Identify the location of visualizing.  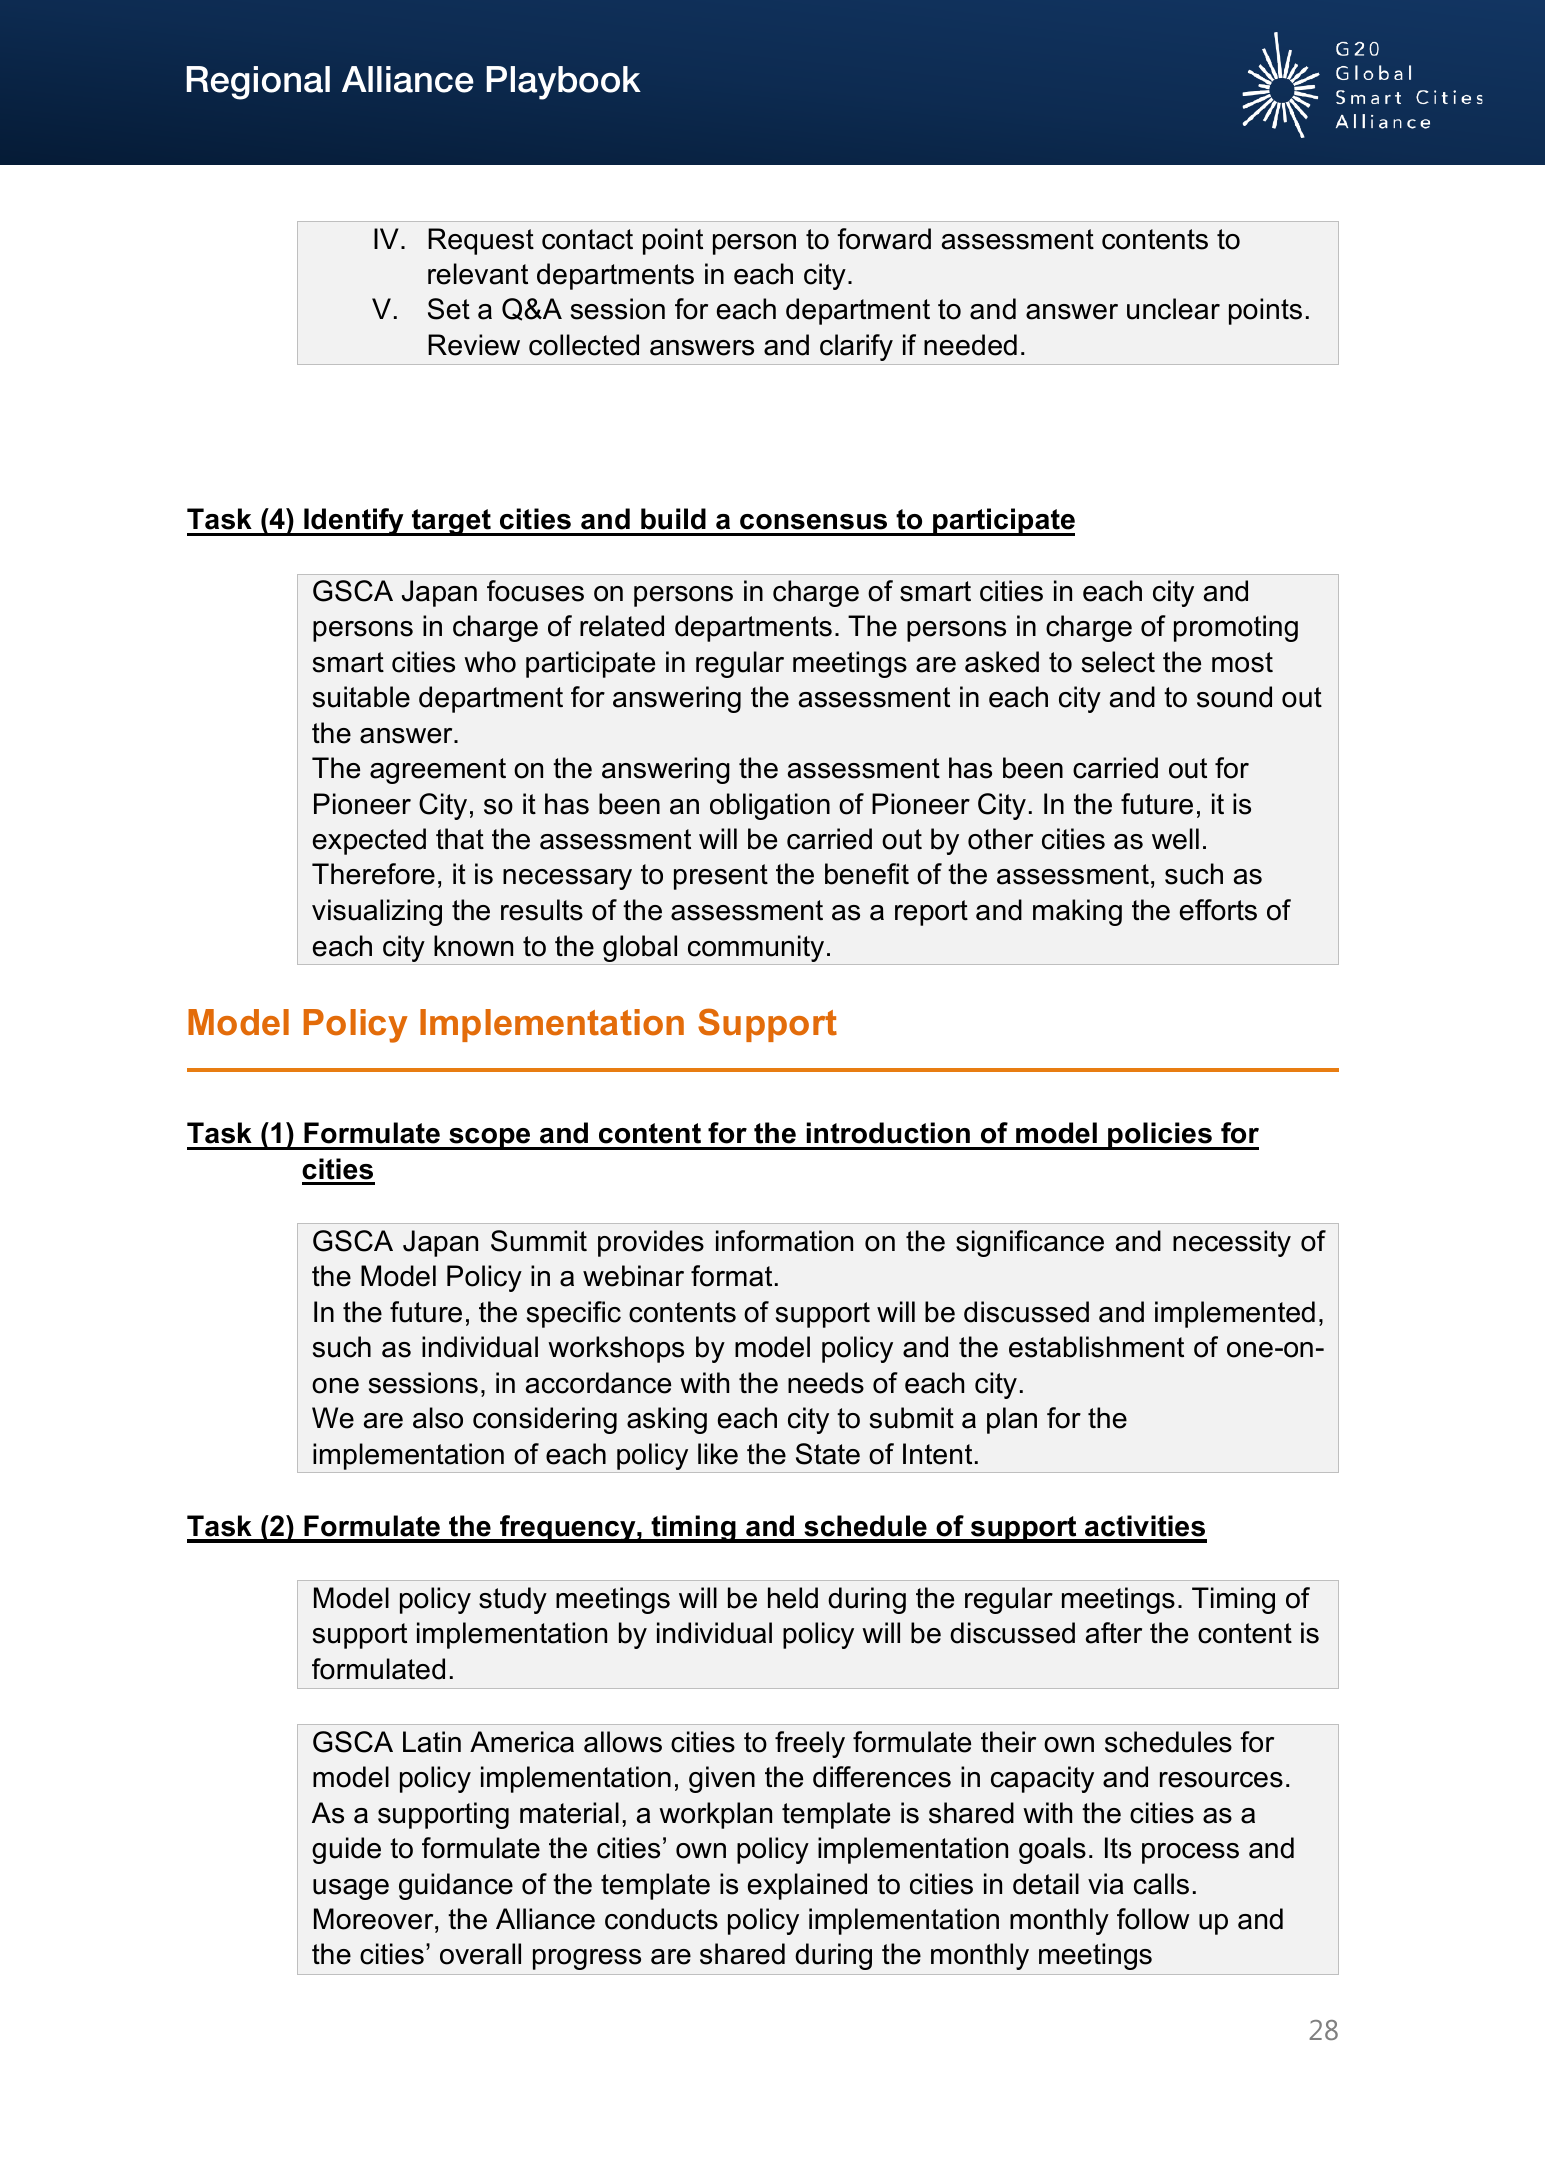
(377, 912).
